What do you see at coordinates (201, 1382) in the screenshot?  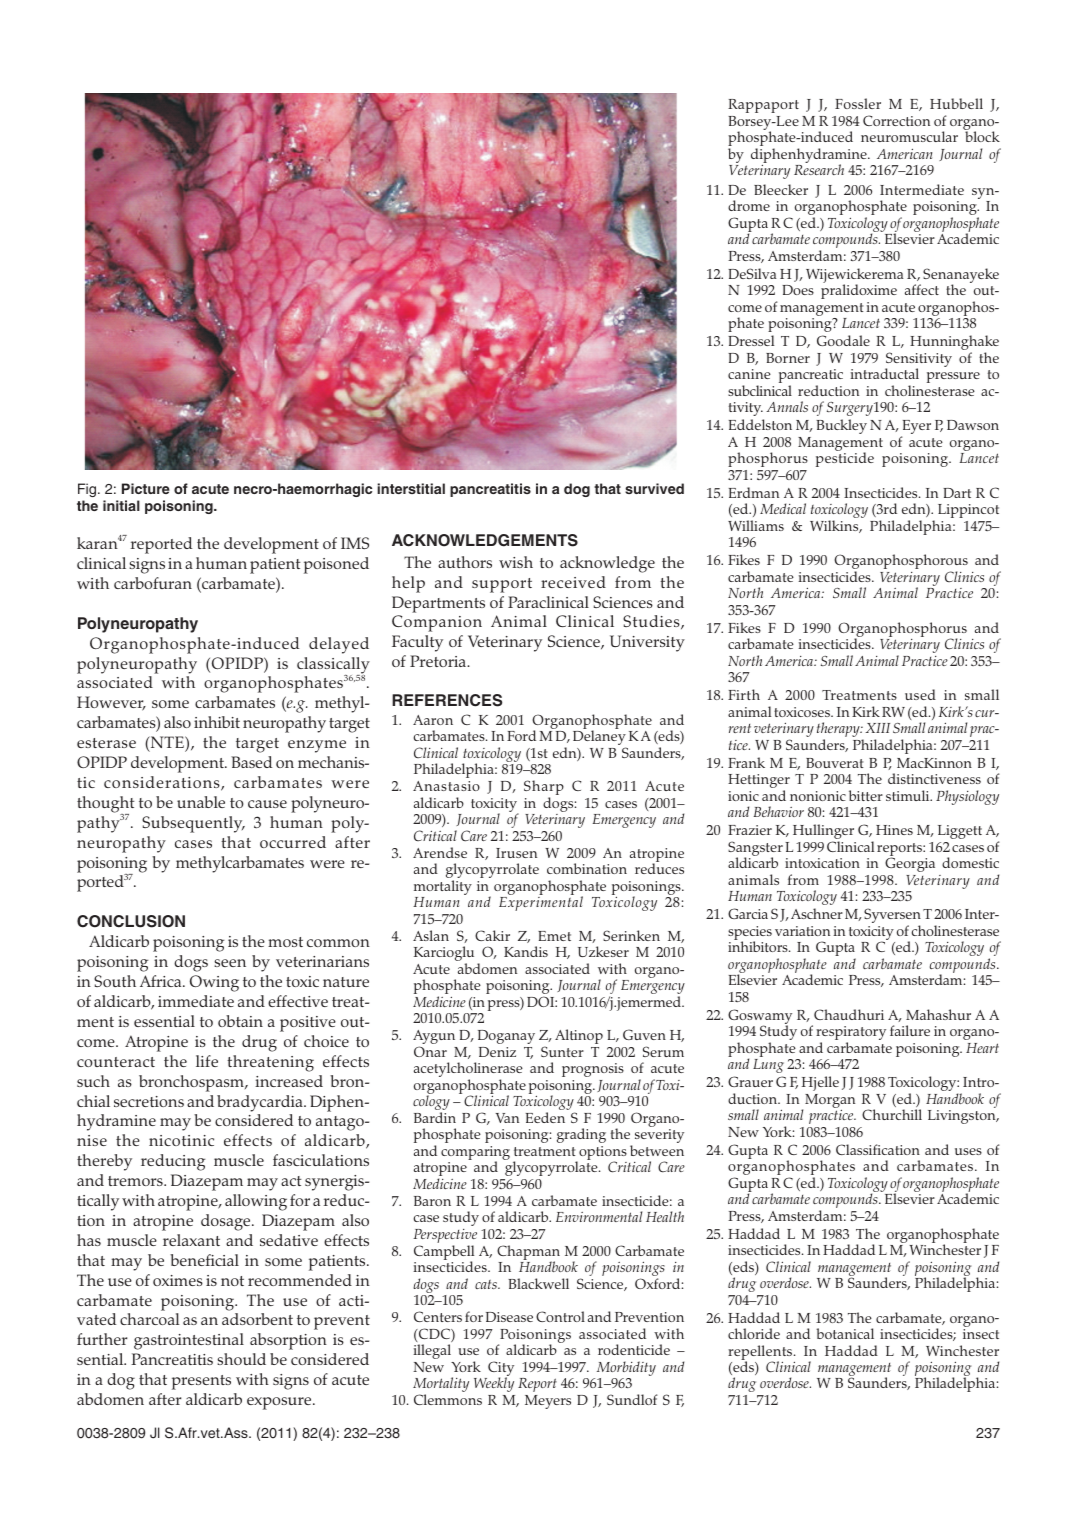 I see `presents` at bounding box center [201, 1382].
